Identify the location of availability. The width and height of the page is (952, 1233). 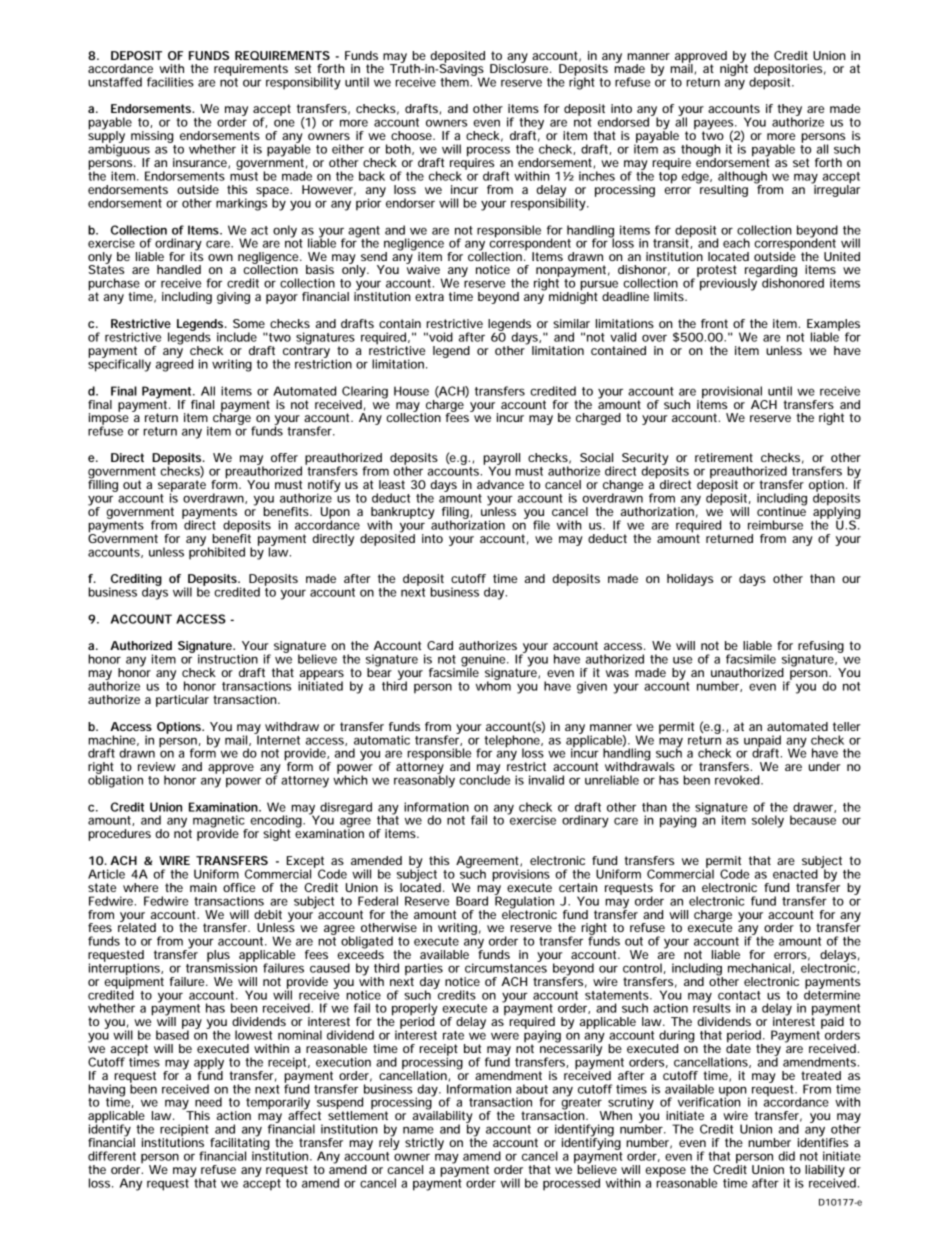
(443, 1117).
